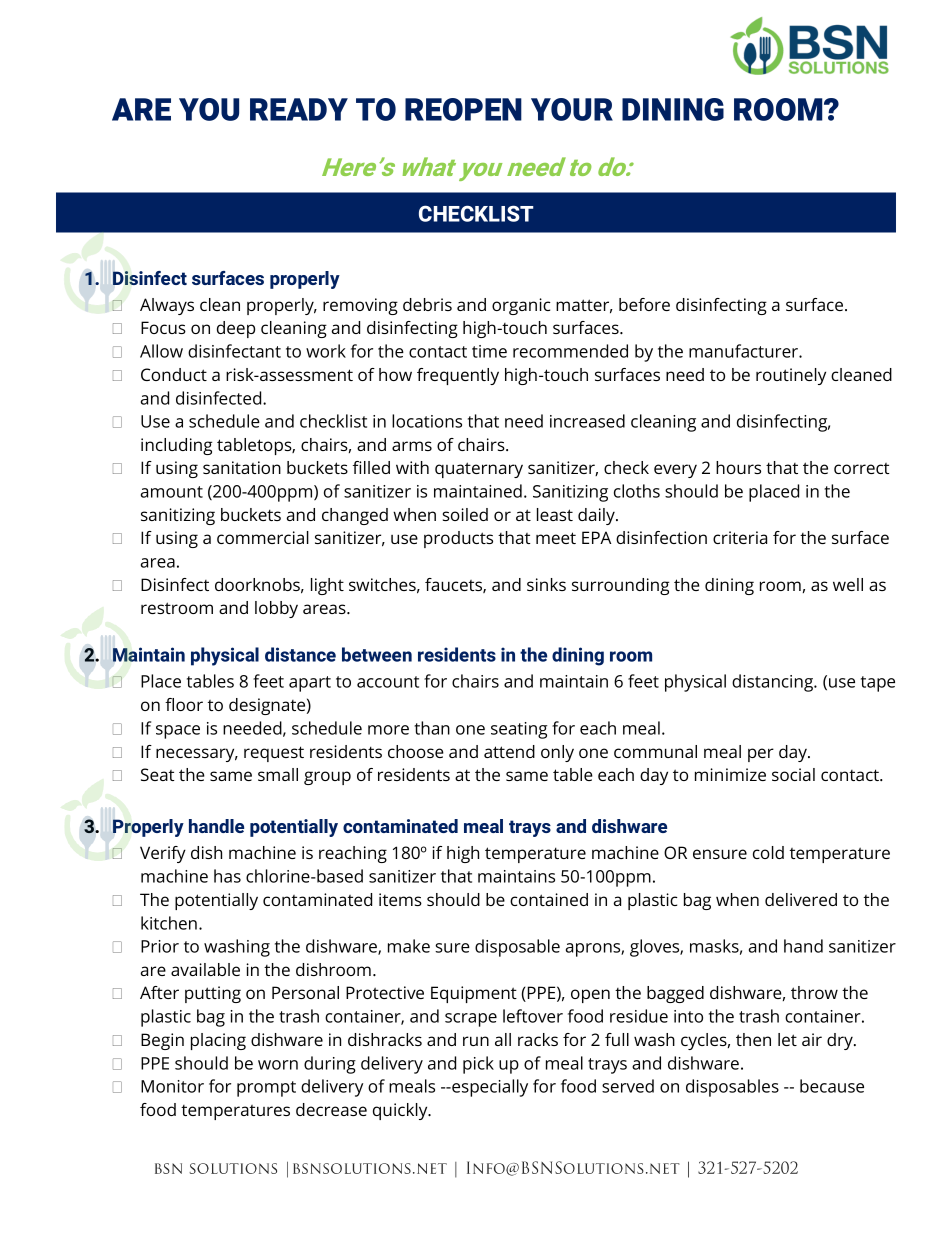 This document has width=952, height=1233. What do you see at coordinates (299, 109) in the document?
I see `READY` at bounding box center [299, 109].
